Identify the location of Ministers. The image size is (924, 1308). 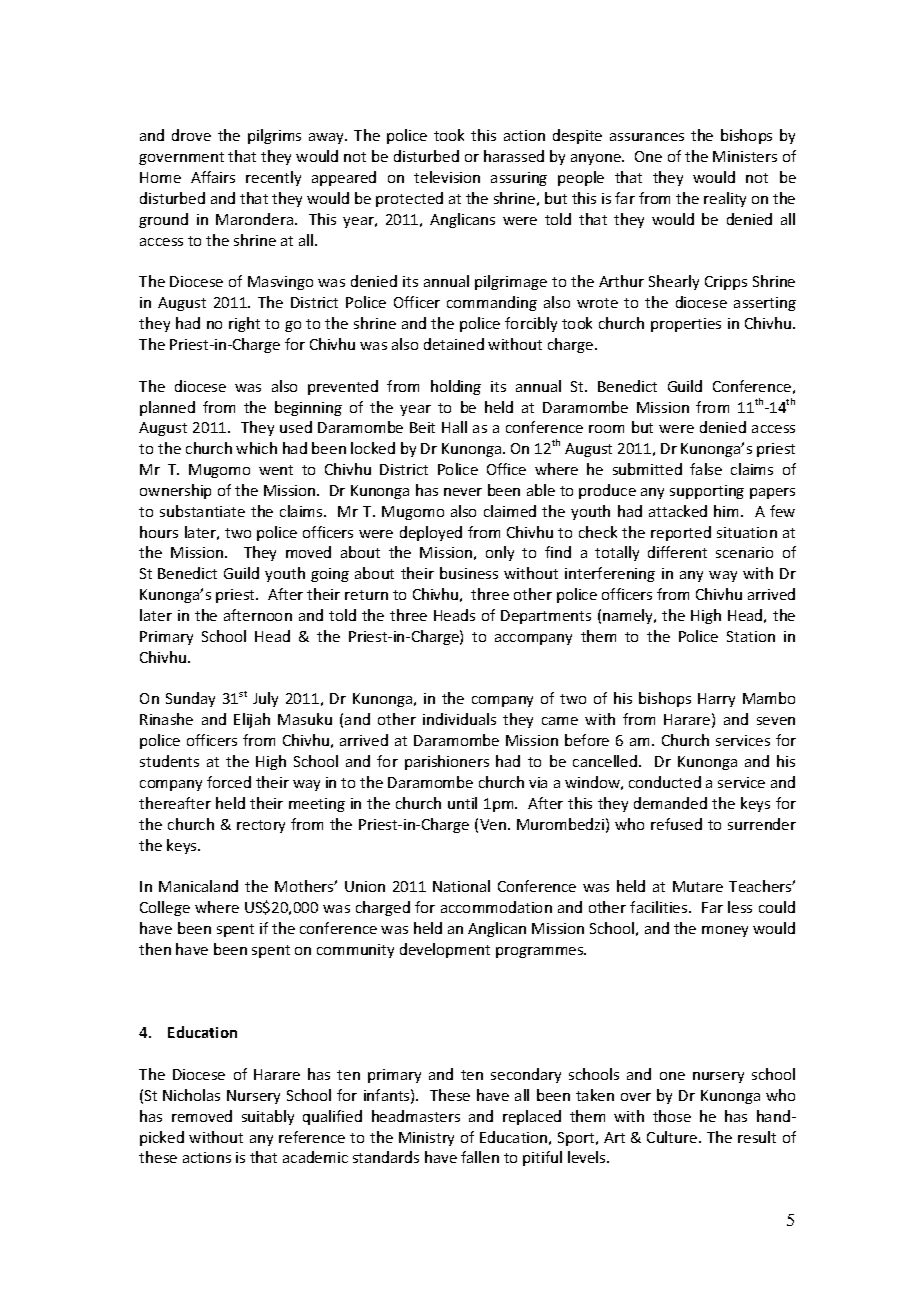
(745, 156).
